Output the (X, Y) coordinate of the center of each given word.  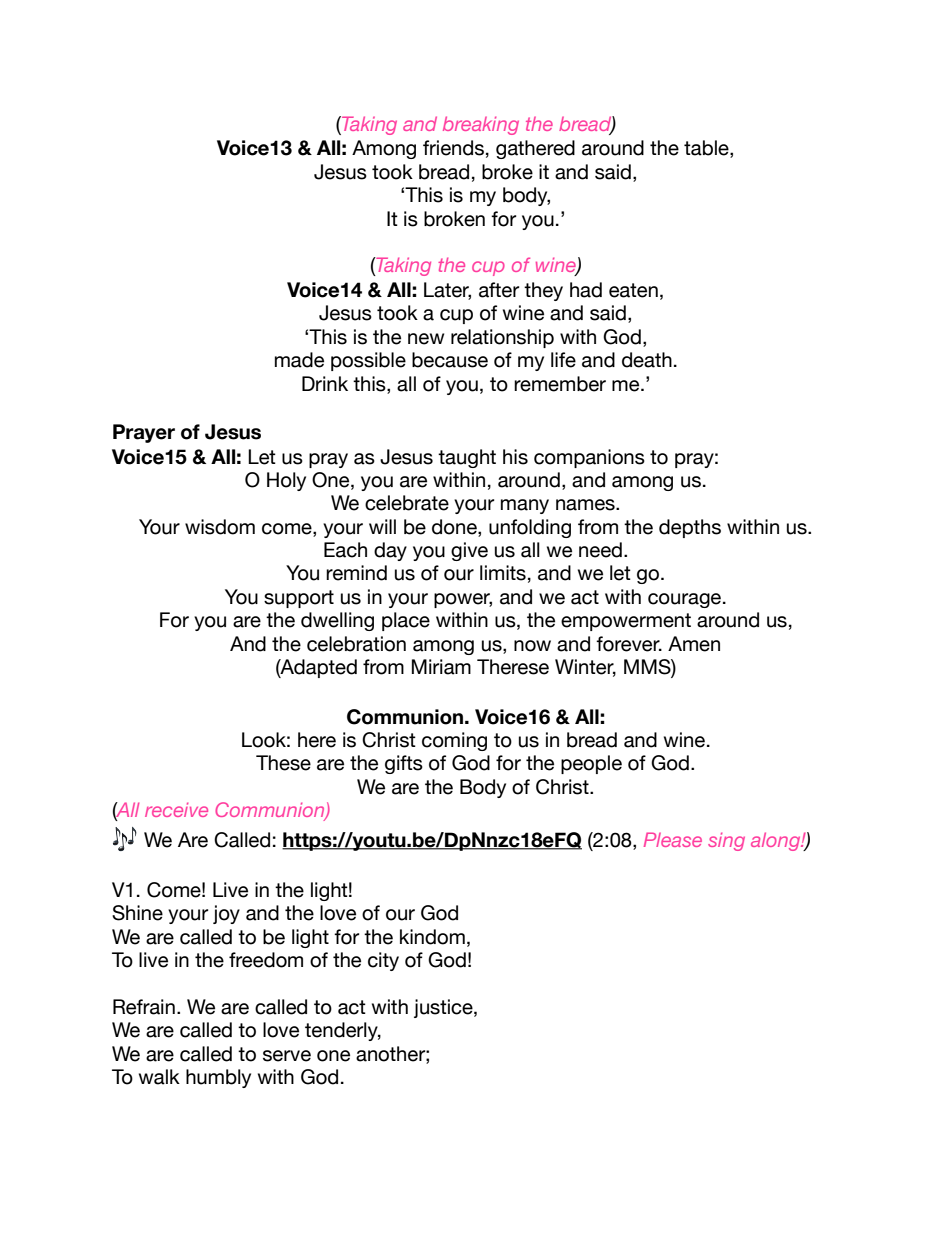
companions (589, 458)
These (283, 763)
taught (467, 458)
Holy (286, 481)
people (591, 764)
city (383, 961)
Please (673, 839)
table (707, 149)
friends (453, 148)
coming (454, 741)
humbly (218, 1078)
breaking (481, 125)
